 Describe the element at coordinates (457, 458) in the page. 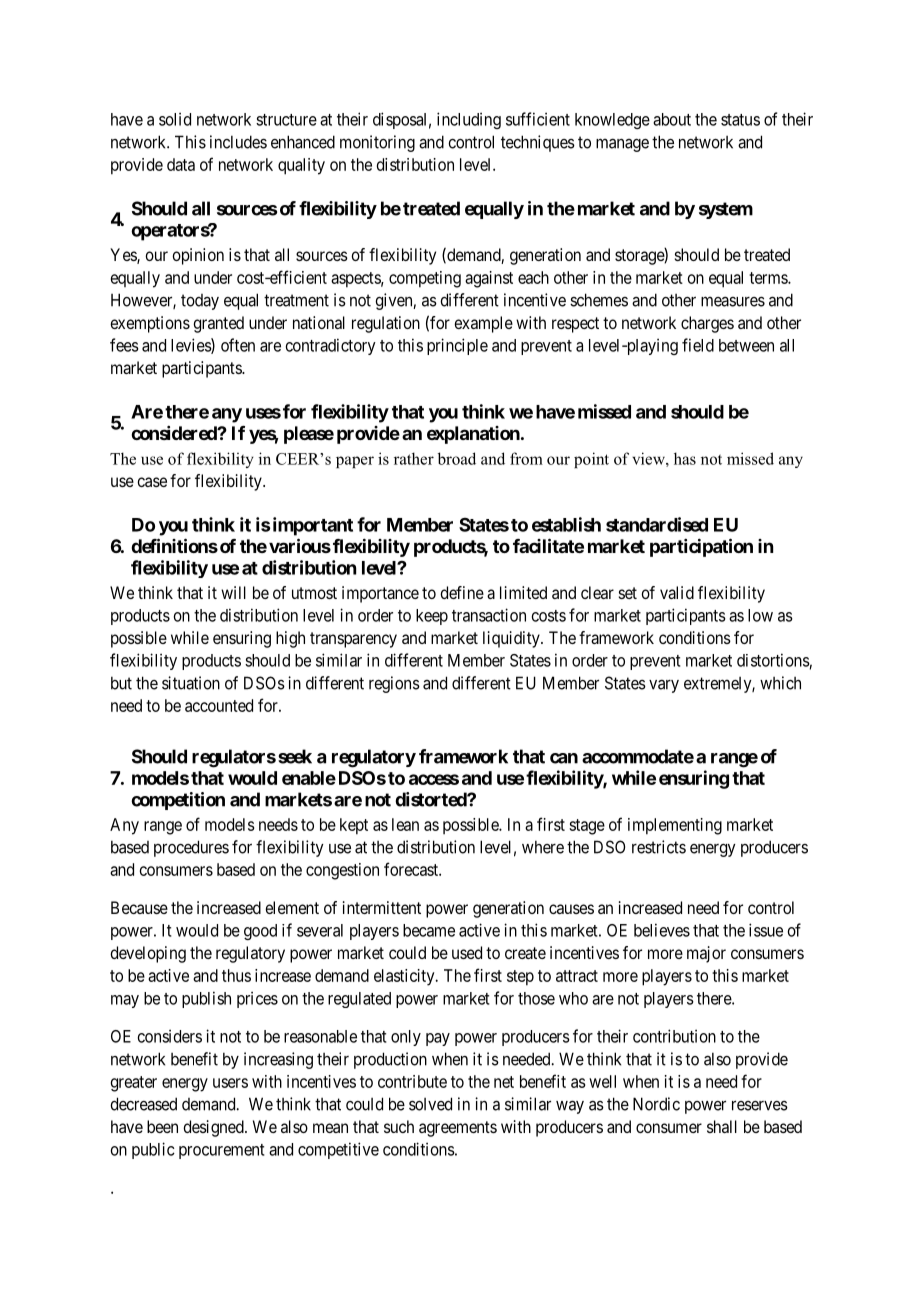

I see `broad` at that location.
